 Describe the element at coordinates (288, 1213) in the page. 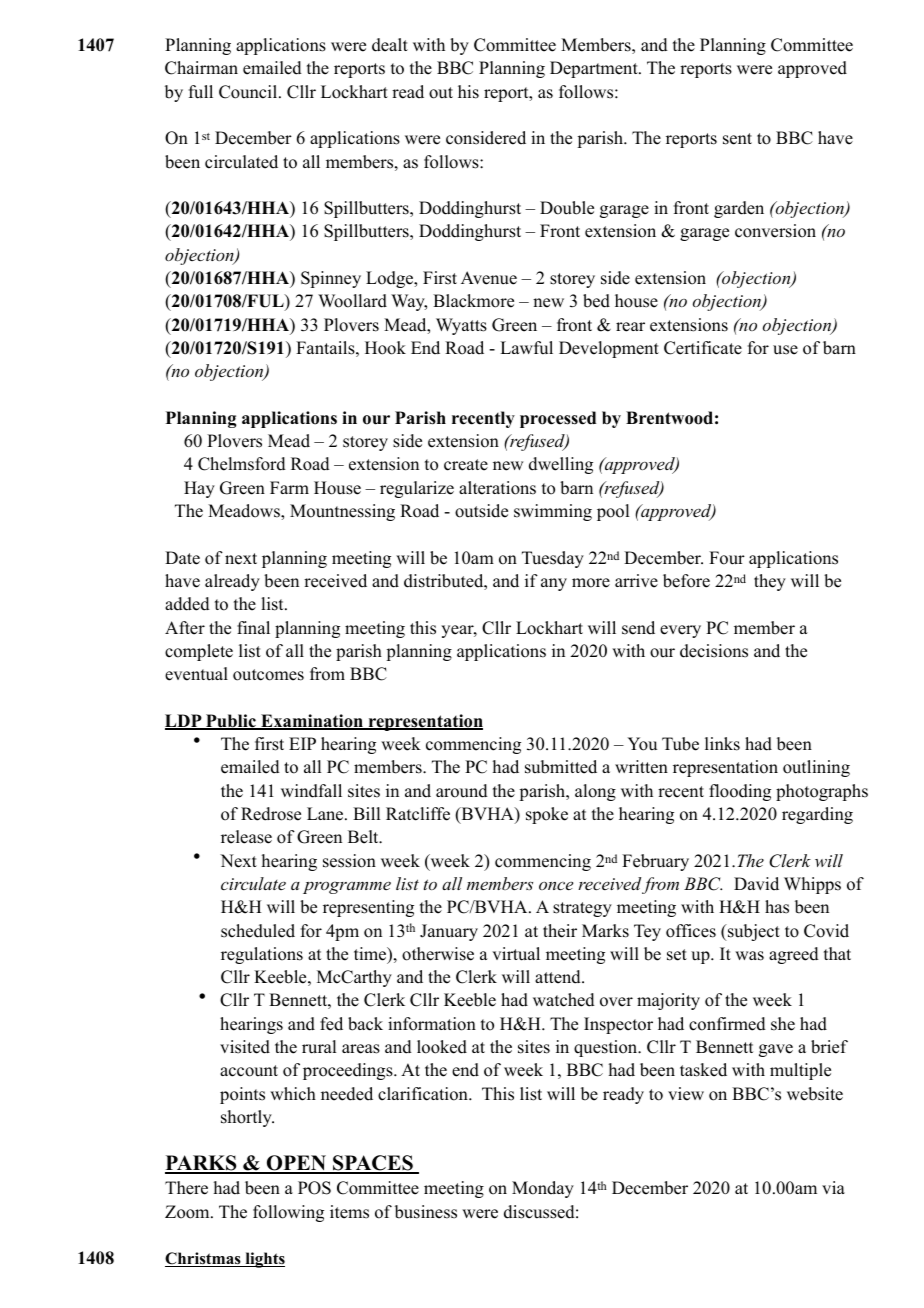

I see `following` at that location.
